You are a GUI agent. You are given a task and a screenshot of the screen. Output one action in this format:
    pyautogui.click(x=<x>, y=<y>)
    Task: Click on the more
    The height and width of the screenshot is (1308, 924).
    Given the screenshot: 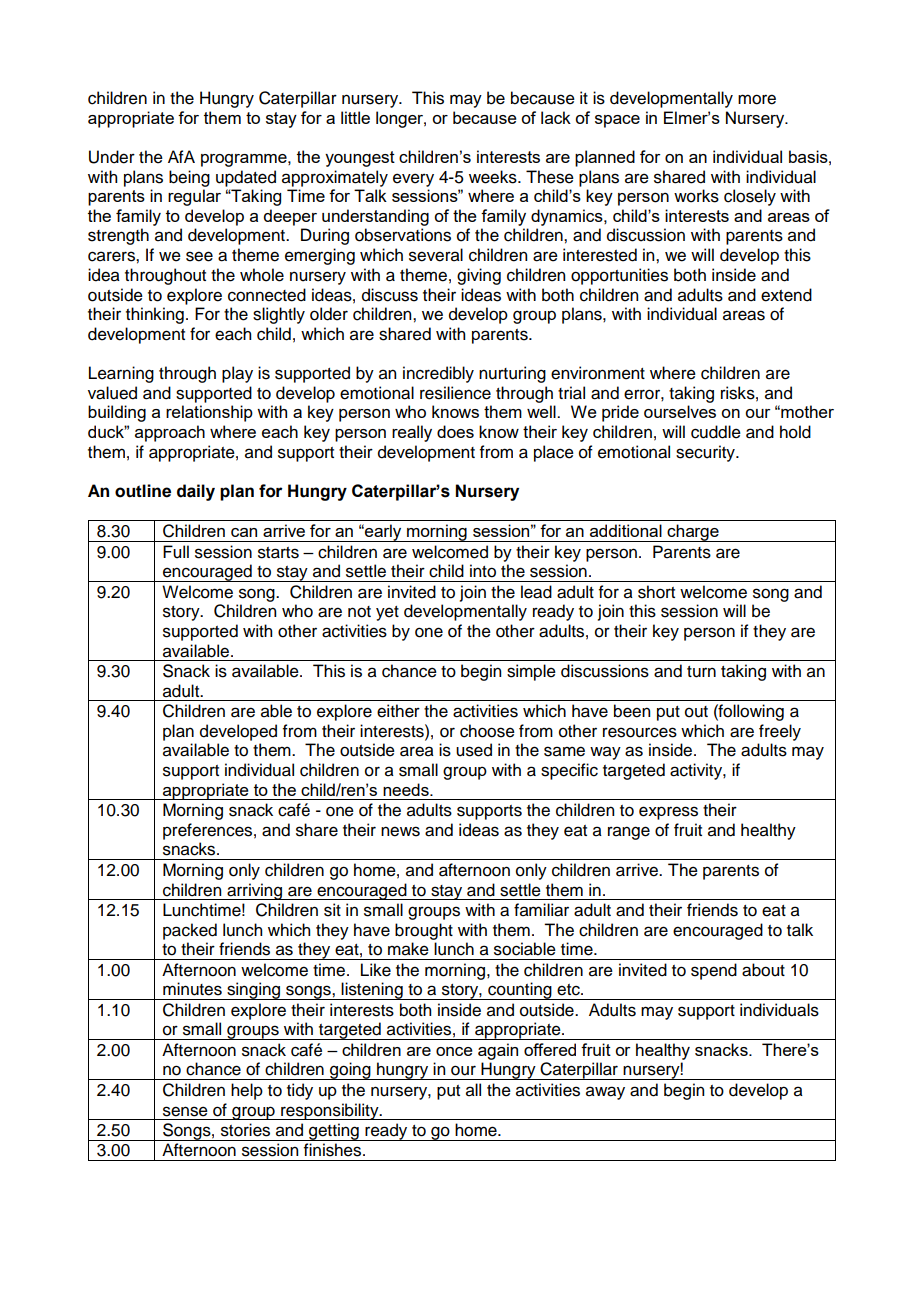 What is the action you would take?
    pyautogui.click(x=757, y=99)
